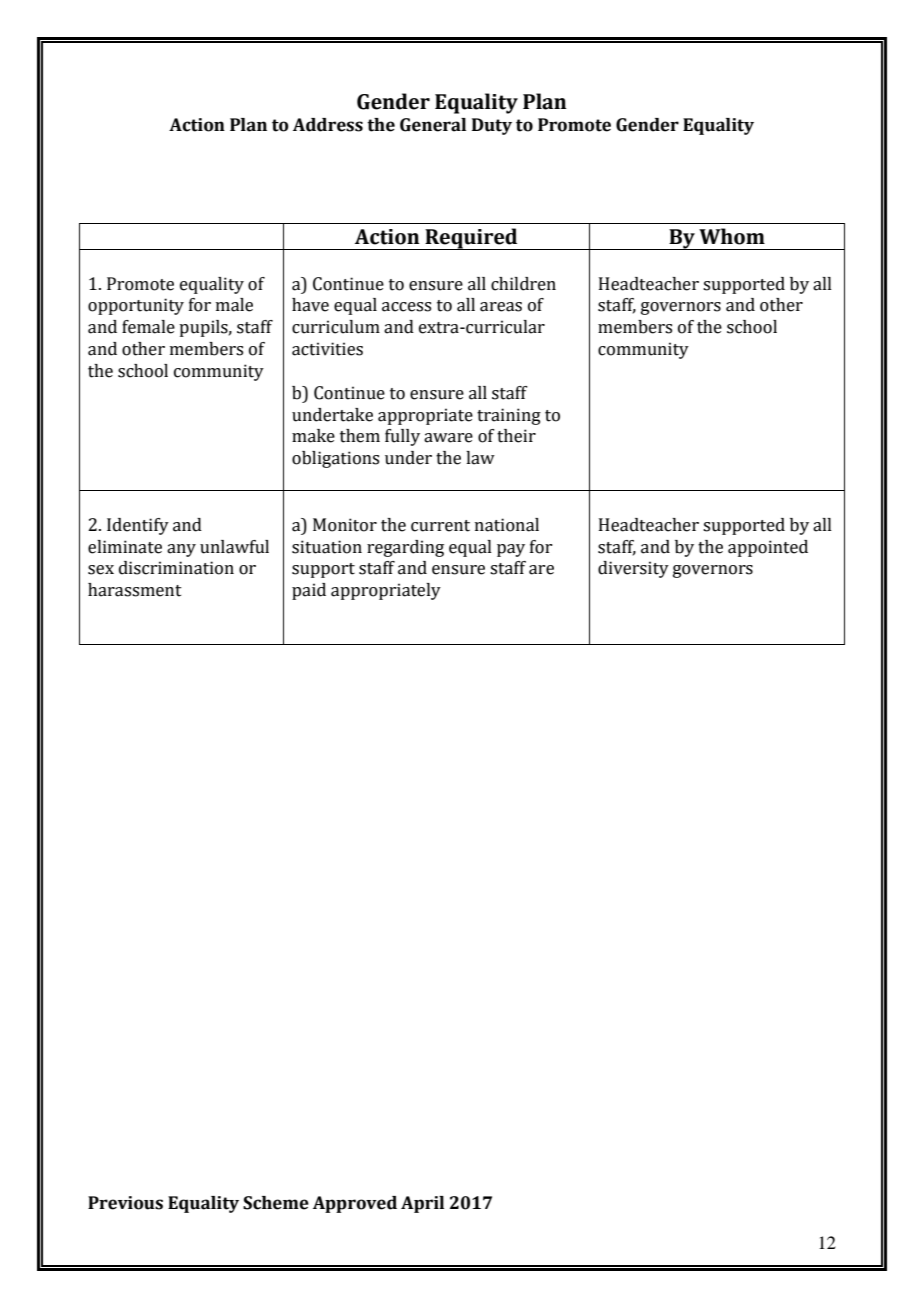 The width and height of the screenshot is (924, 1308). I want to click on Previous, so click(125, 1203).
